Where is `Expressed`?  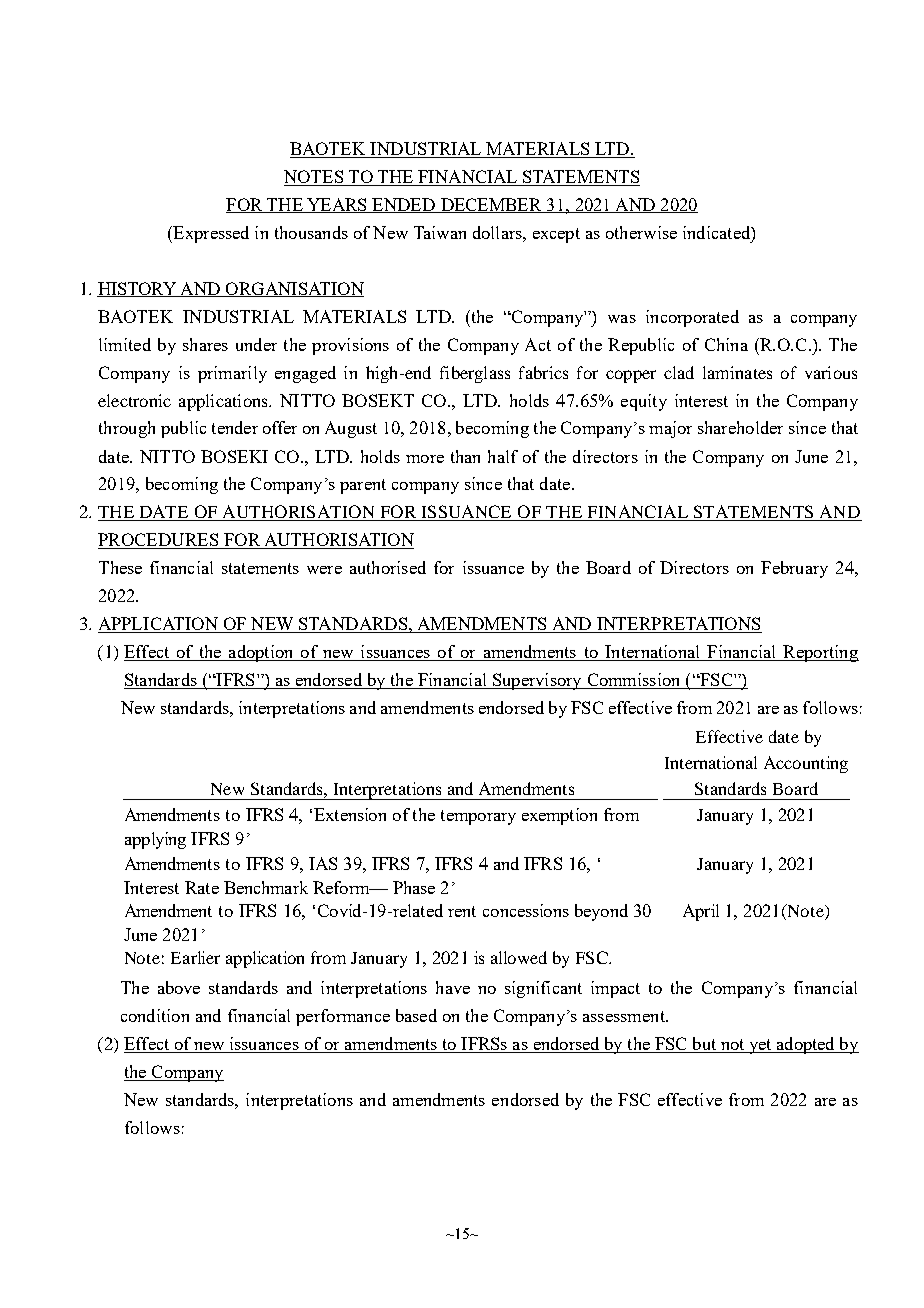 Expressed is located at coordinates (210, 234).
